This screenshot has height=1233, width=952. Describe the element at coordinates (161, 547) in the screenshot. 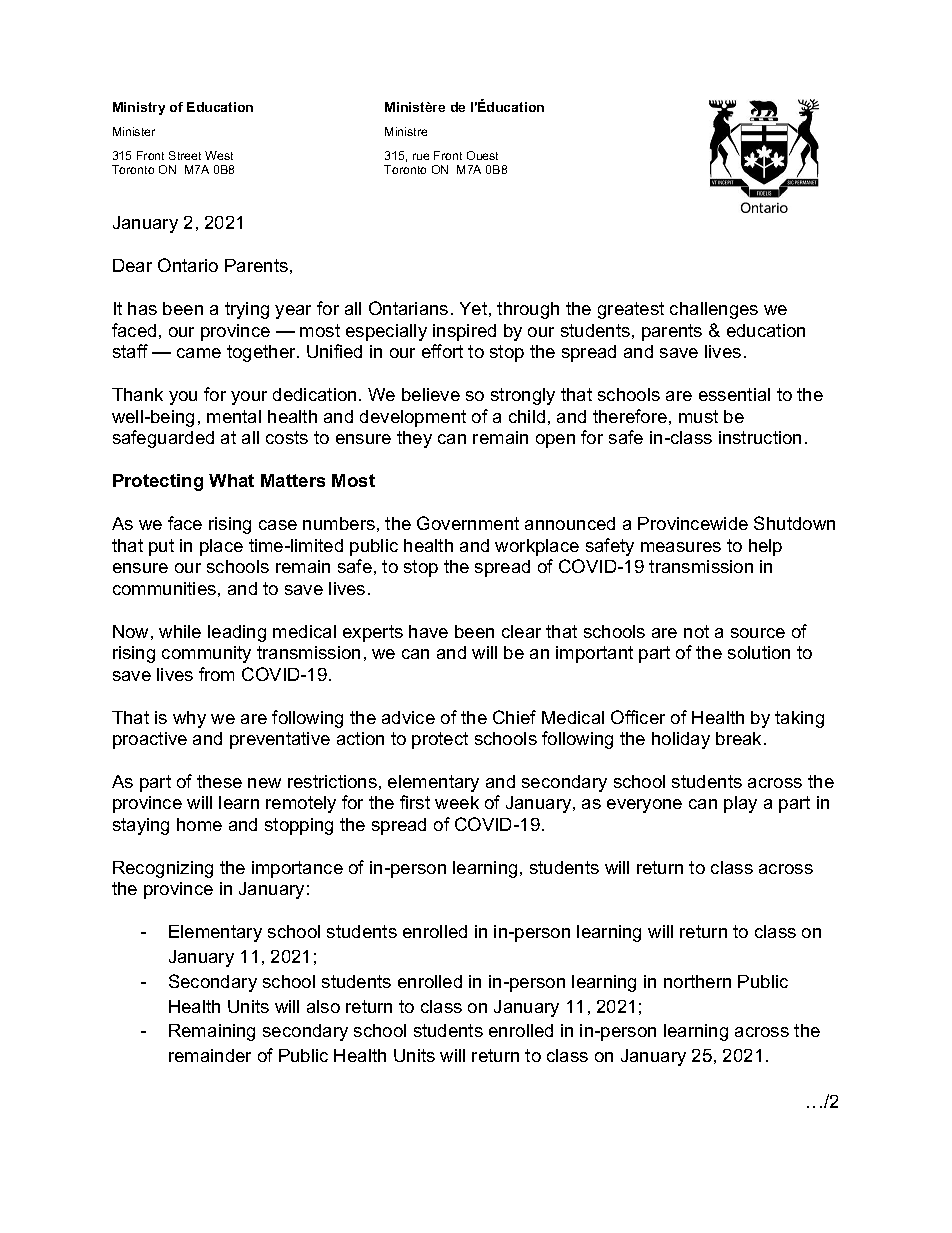

I see `put` at that location.
